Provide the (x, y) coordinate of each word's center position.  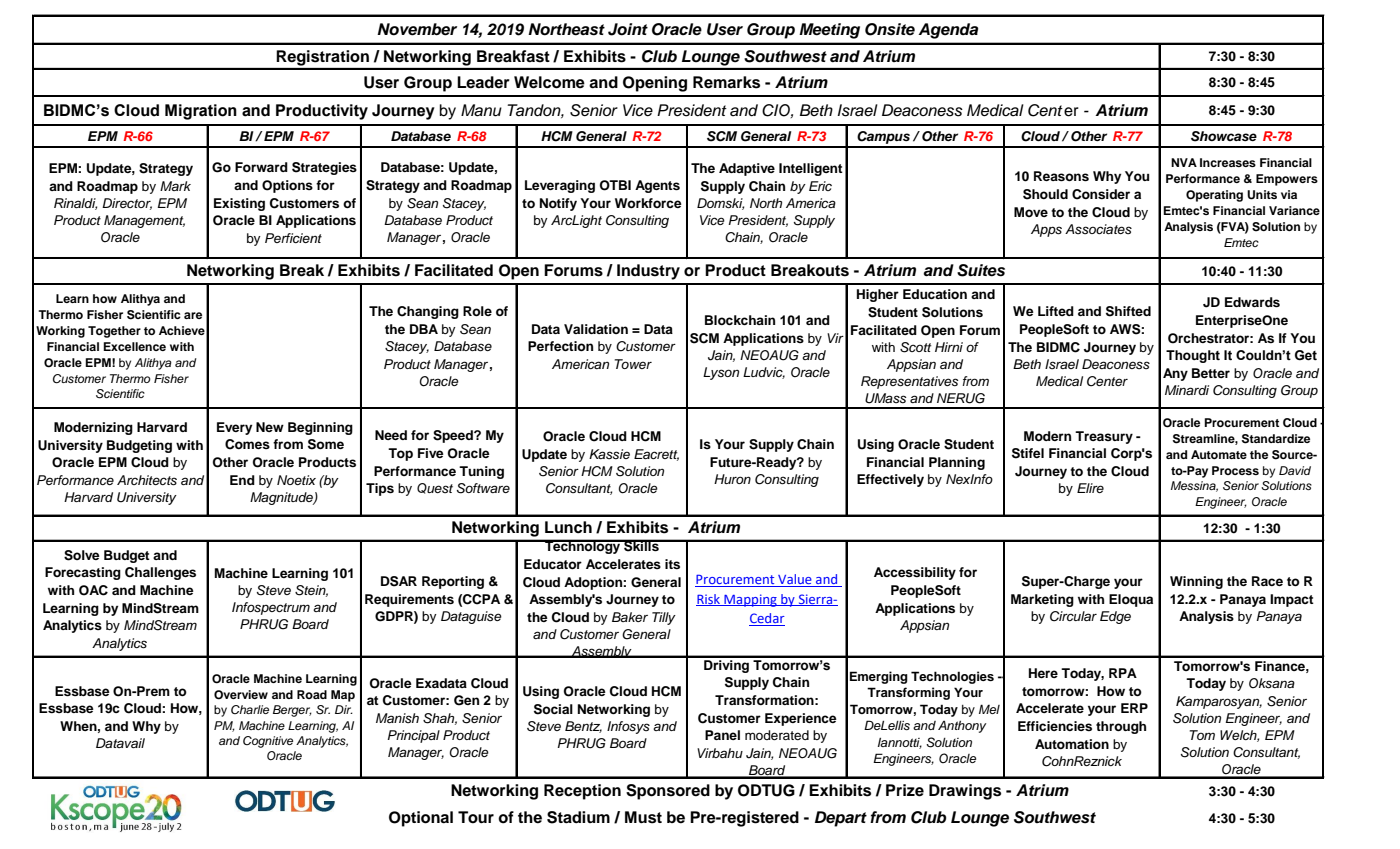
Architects (147, 480)
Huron (732, 479)
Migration (201, 112)
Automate (1219, 454)
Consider (1101, 194)
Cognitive (268, 742)
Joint (628, 29)
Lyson (721, 373)
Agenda (948, 31)
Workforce (648, 203)
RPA (1123, 673)
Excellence (134, 346)
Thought (1193, 356)
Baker (630, 617)
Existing (239, 204)
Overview (241, 695)
